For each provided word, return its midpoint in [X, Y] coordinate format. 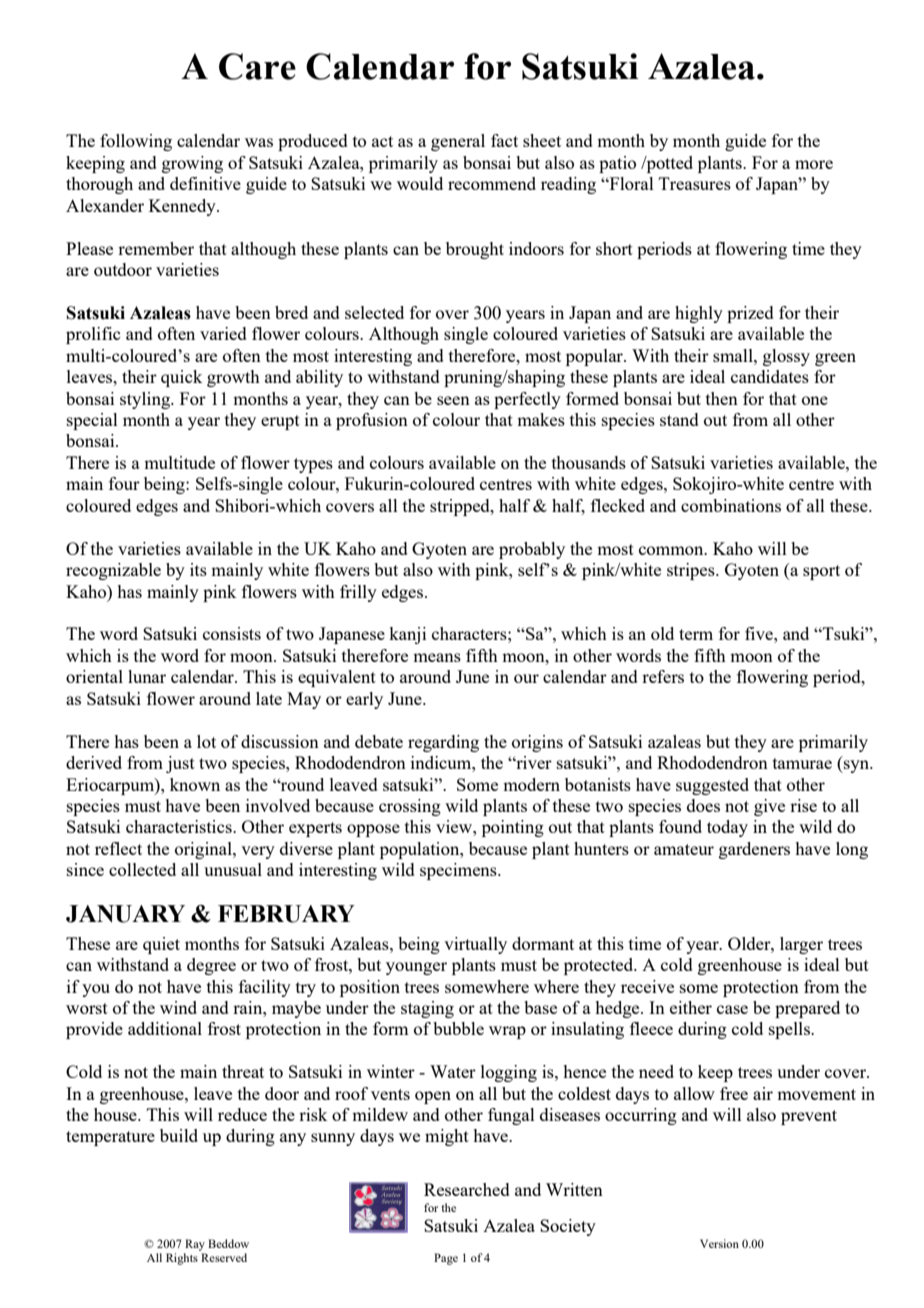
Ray [195, 1245]
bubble [458, 1028]
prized [750, 314]
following [136, 142]
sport [821, 572]
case [732, 1009]
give [769, 807]
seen [453, 400]
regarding [443, 743]
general [458, 142]
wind [178, 1007]
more [814, 164]
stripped [461, 507]
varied [223, 333]
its [198, 569]
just [180, 764]
